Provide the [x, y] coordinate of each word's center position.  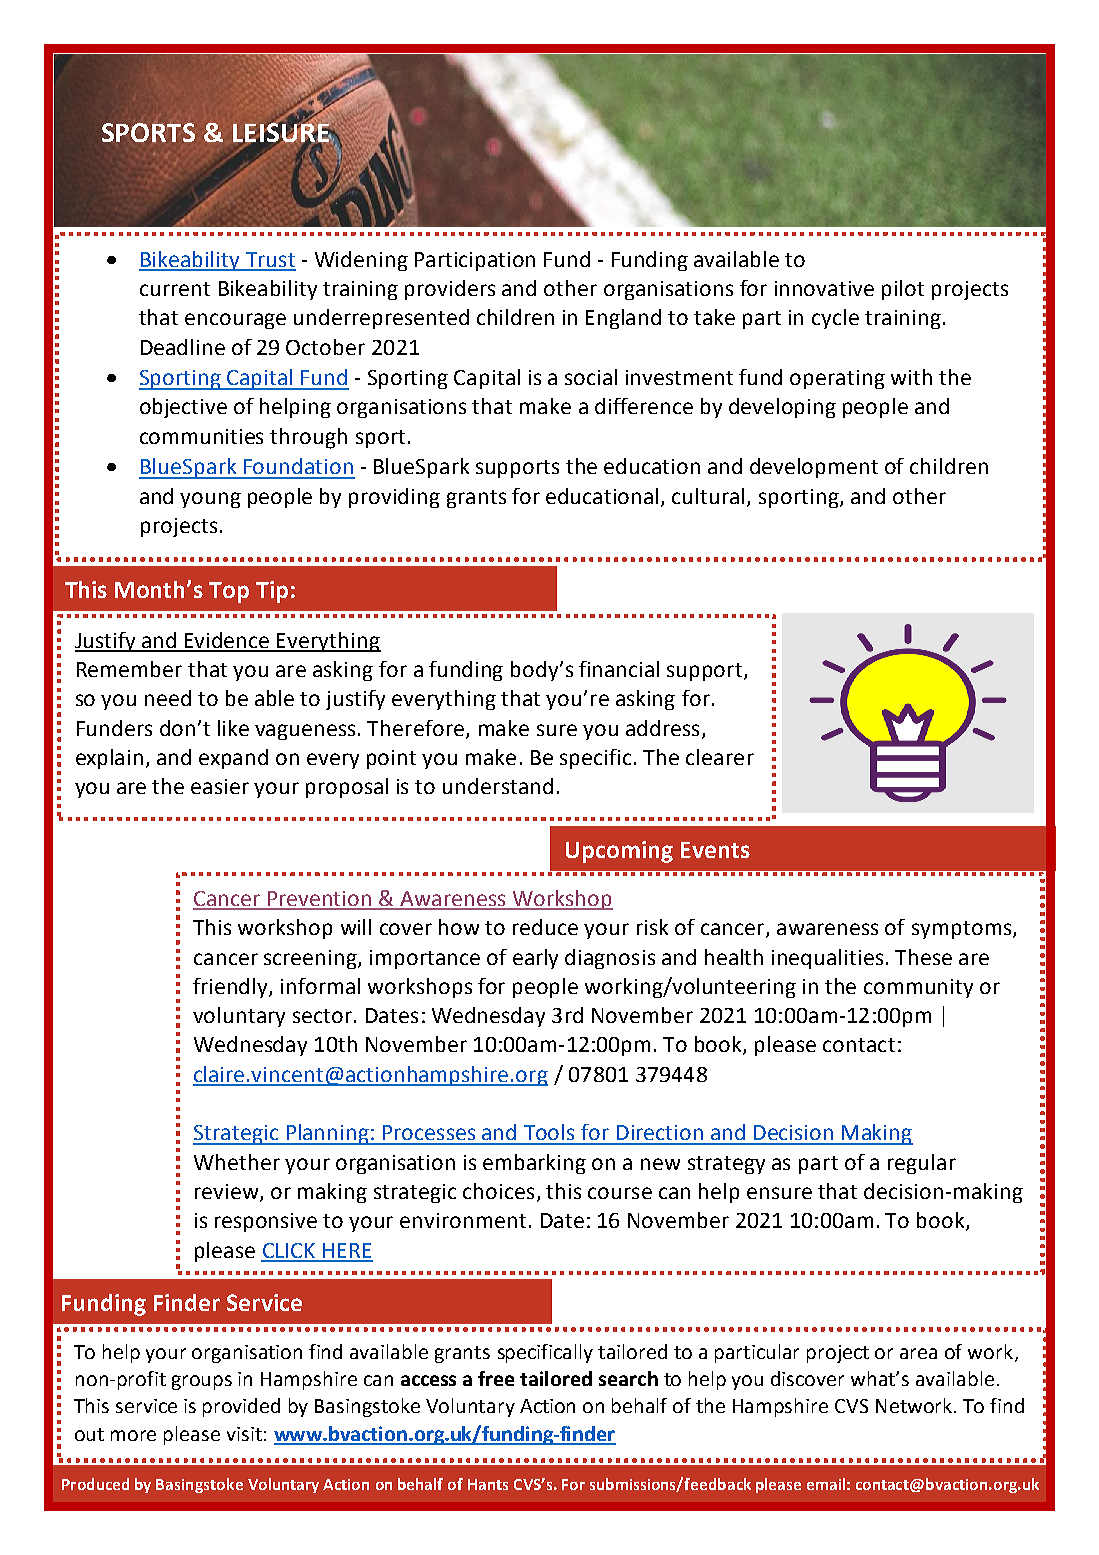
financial [619, 669]
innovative [824, 288]
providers [450, 290]
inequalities [827, 959]
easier [220, 786]
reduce [545, 927]
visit [244, 1434]
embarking [534, 1164]
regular [922, 1164]
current [175, 289]
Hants [488, 1484]
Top [229, 592]
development [814, 468]
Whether [237, 1162]
